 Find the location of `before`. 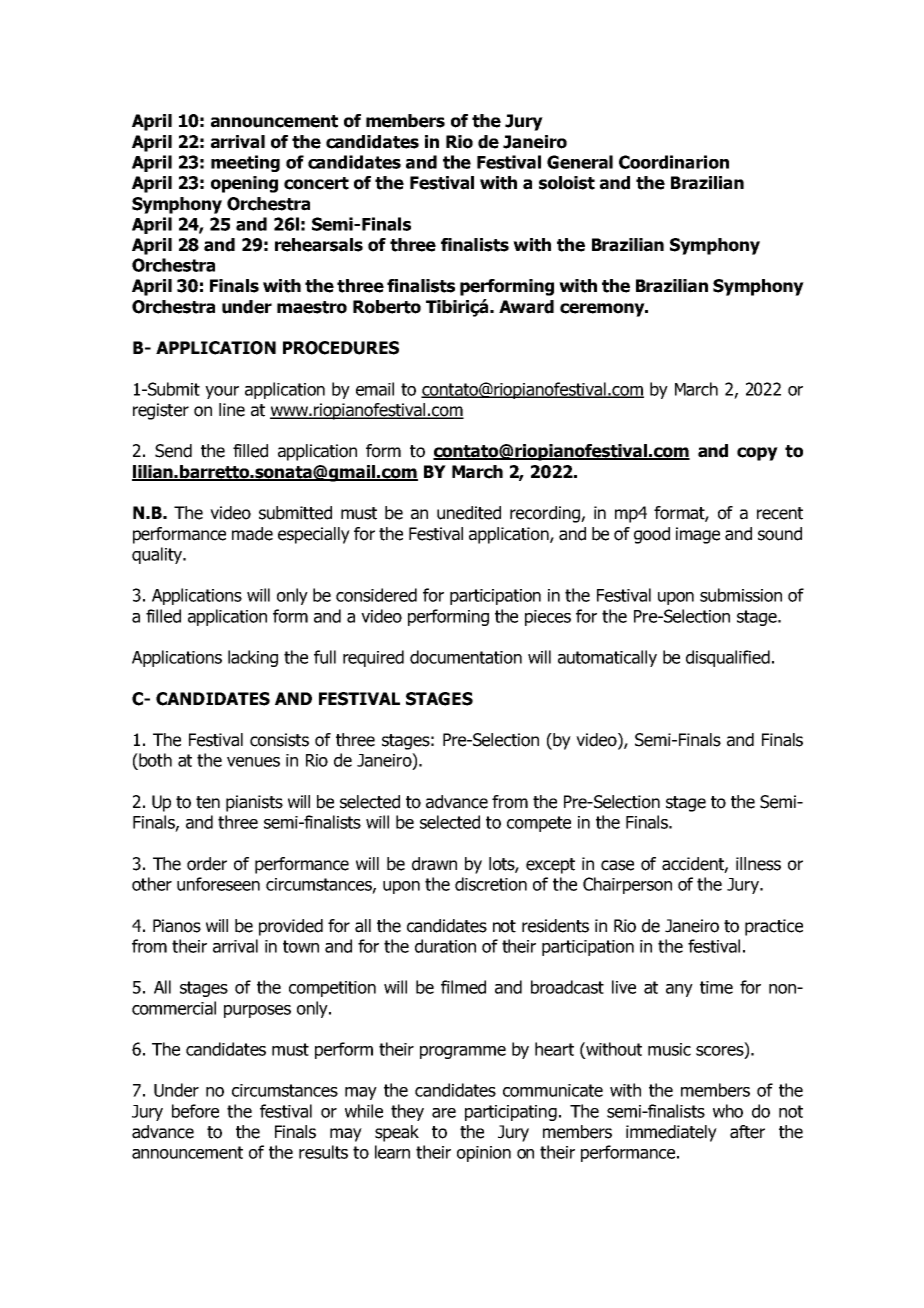

before is located at coordinates (195, 1111).
